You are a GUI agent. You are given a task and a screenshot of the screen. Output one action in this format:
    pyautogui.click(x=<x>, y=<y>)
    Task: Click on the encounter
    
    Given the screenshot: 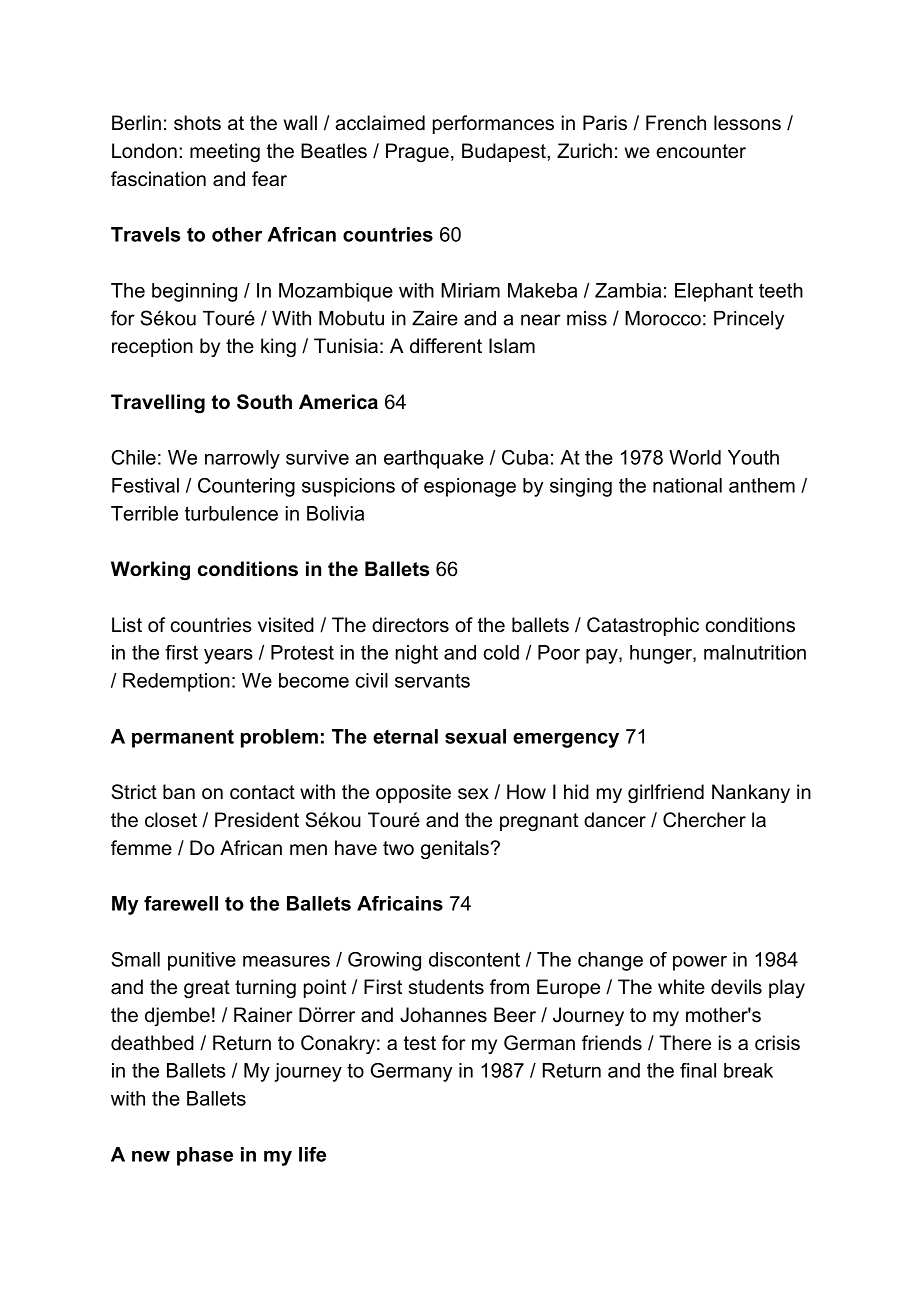 What is the action you would take?
    pyautogui.click(x=701, y=151)
